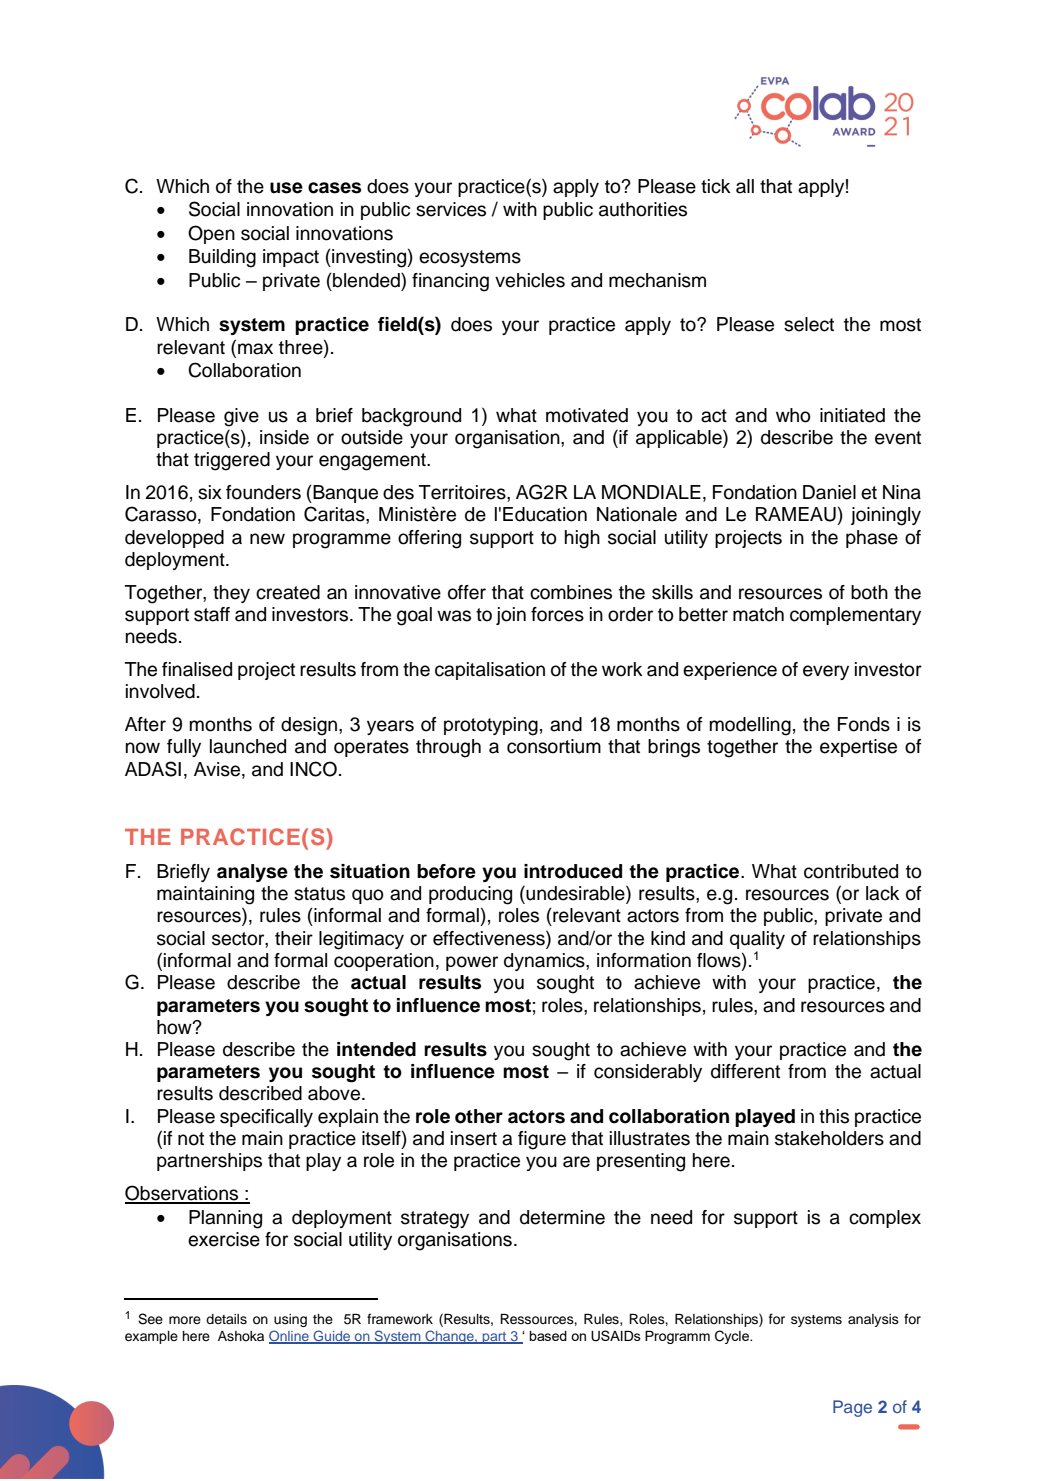 Image resolution: width=1046 pixels, height=1481 pixels. What do you see at coordinates (248, 746) in the page?
I see `launched` at bounding box center [248, 746].
